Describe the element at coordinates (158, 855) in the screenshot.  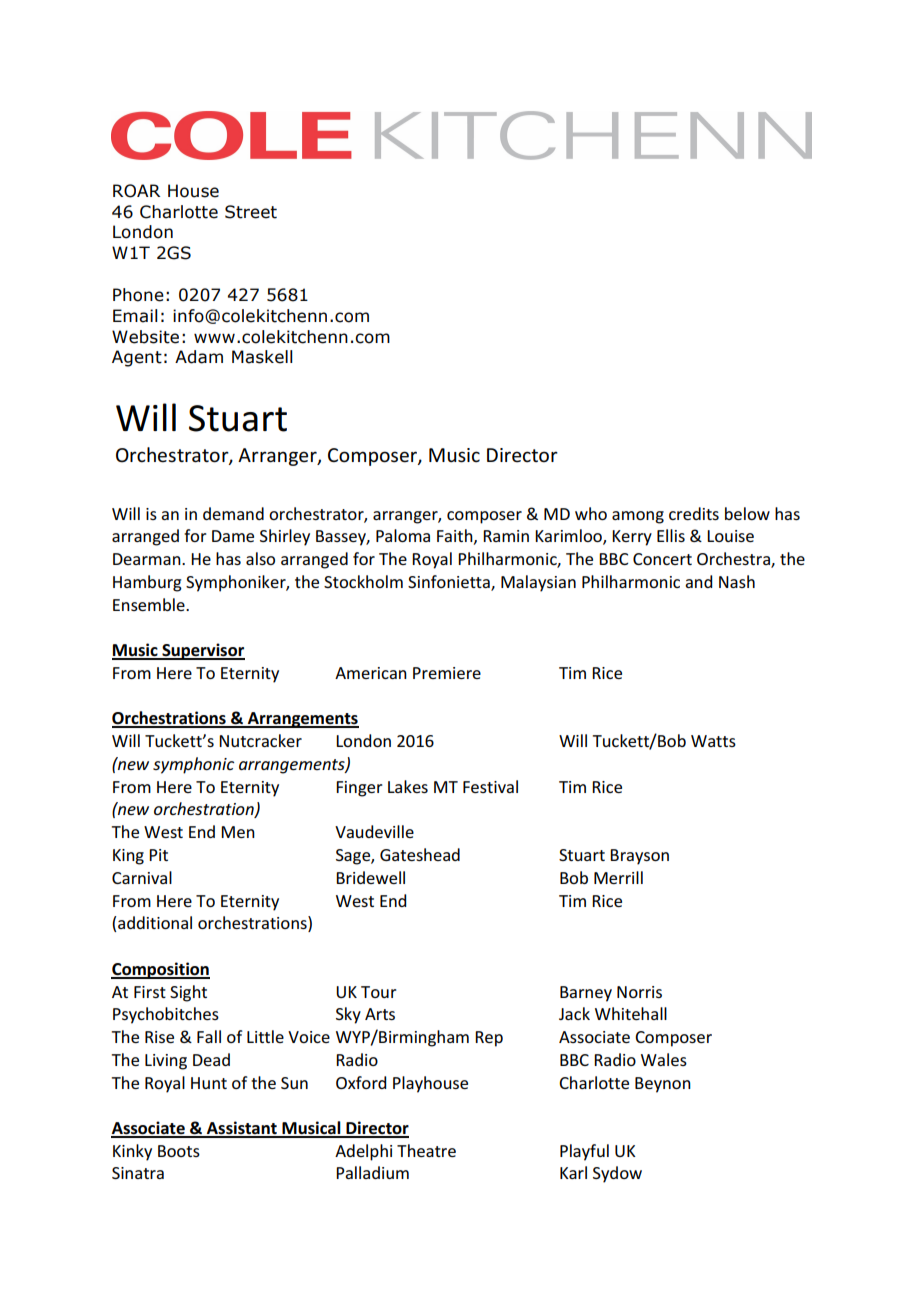
I see `Pit` at that location.
